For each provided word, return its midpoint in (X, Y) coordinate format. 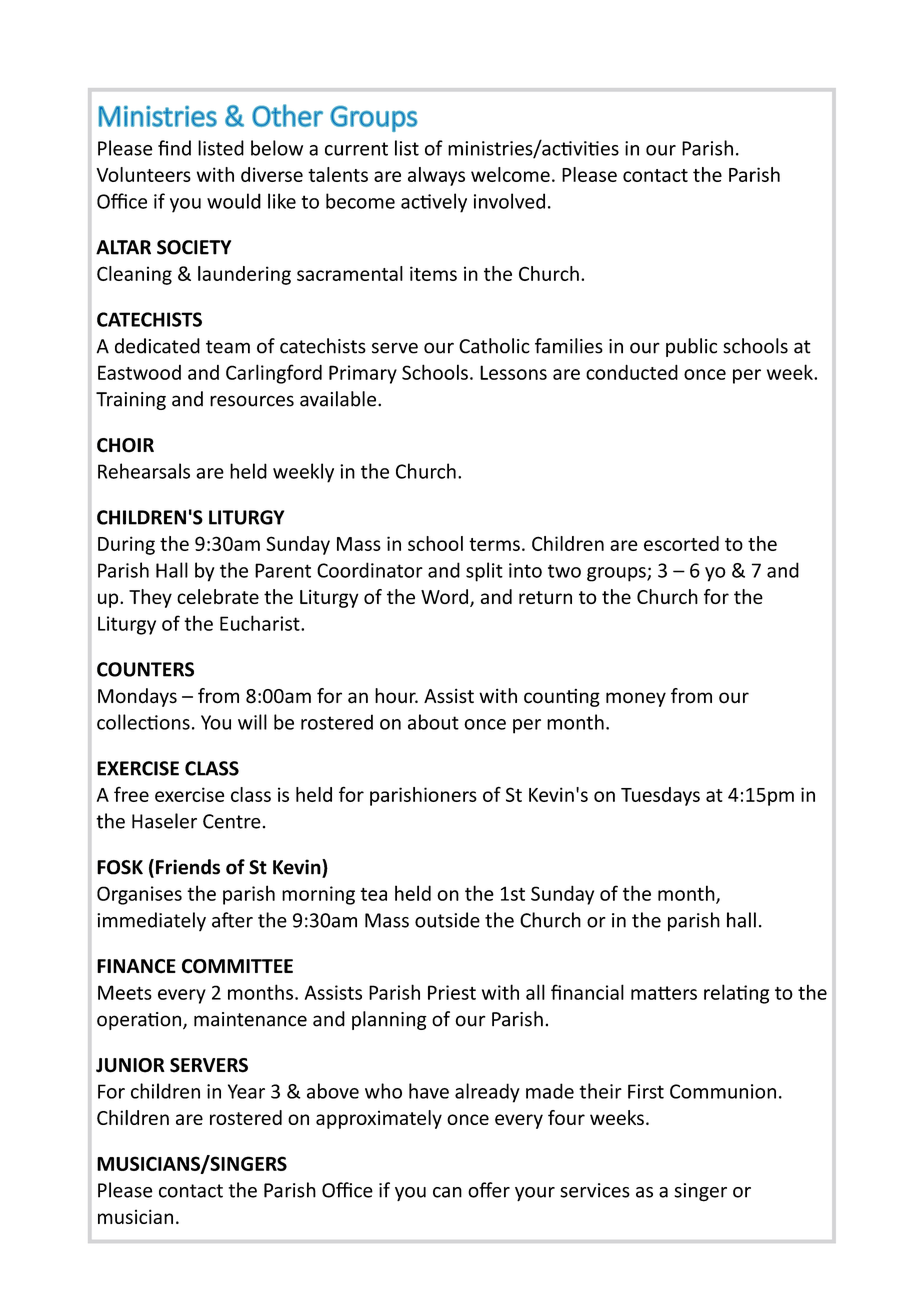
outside (447, 920)
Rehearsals (144, 471)
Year (246, 1091)
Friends (188, 867)
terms (494, 544)
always (436, 176)
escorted (681, 543)
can (447, 1192)
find (174, 148)
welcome (510, 174)
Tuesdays (660, 796)
